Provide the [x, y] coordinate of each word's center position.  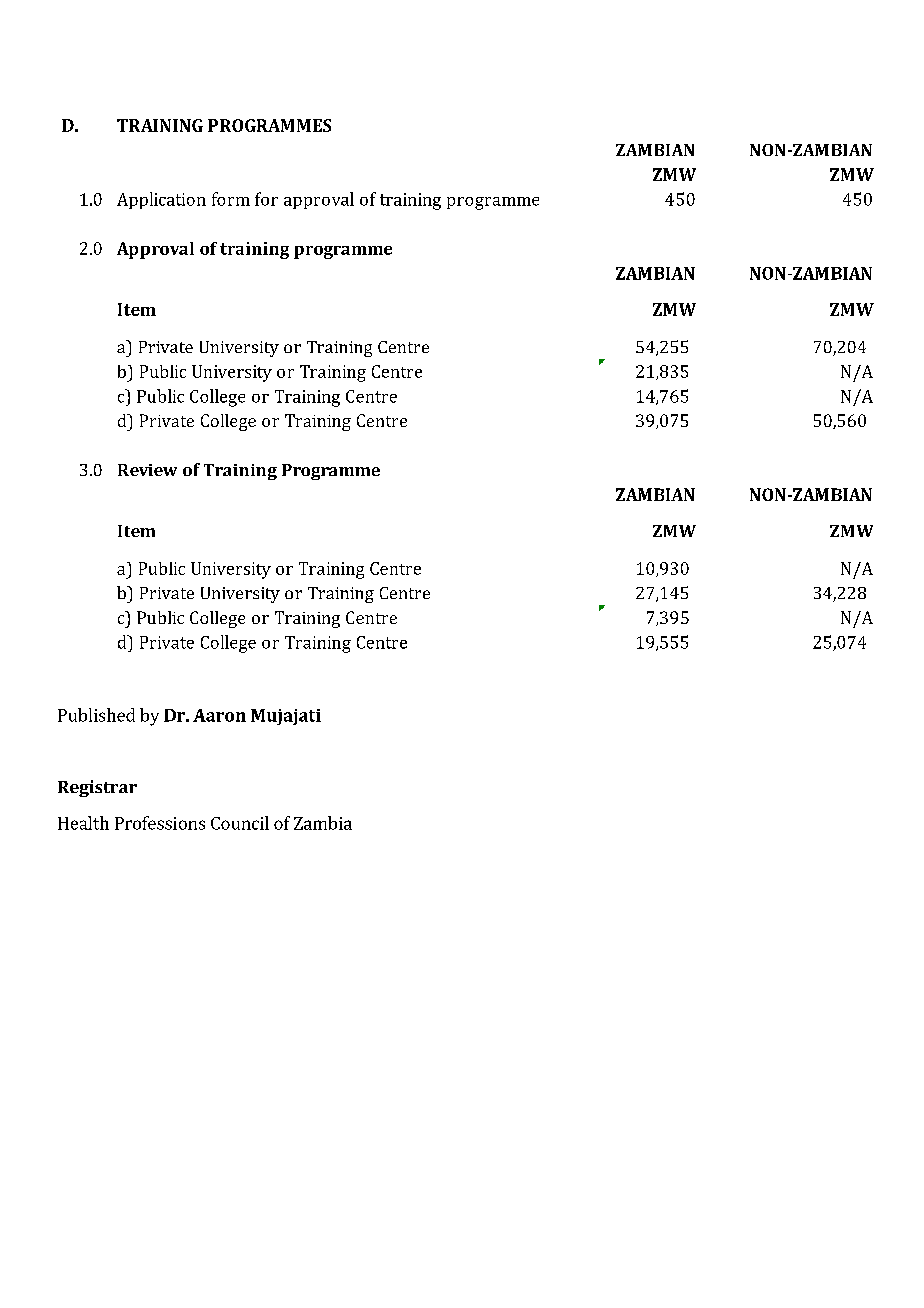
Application [161, 200]
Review [147, 470]
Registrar [97, 788]
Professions [160, 823]
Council [240, 823]
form [231, 199]
